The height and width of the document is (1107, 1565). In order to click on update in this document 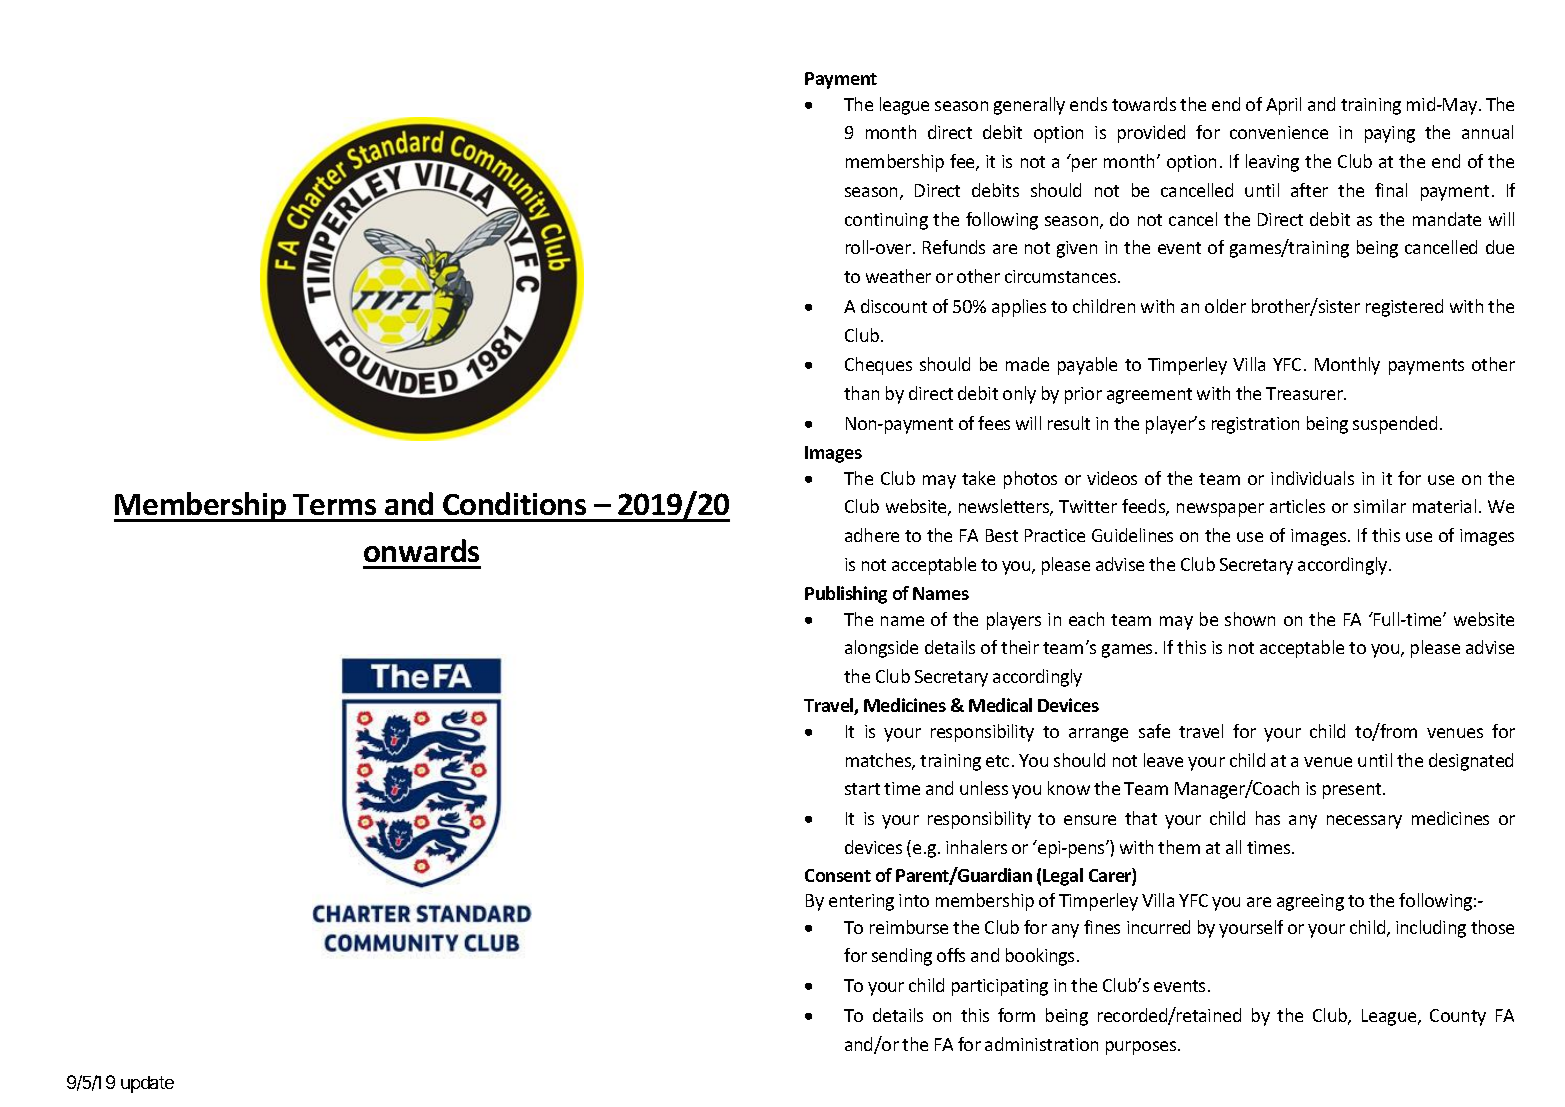, I will do `click(147, 1084)`.
